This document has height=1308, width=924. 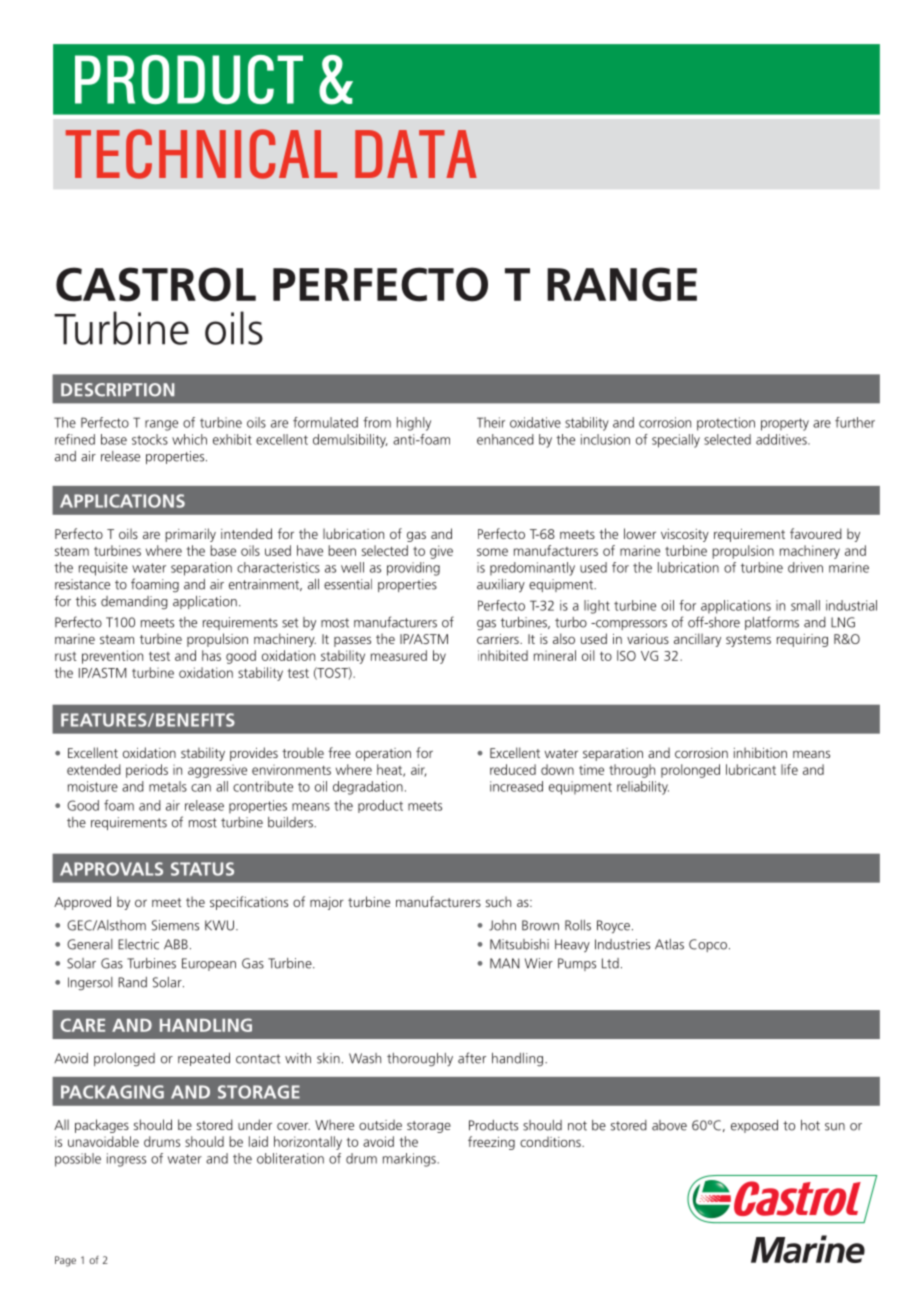 I want to click on demanding, so click(x=134, y=603).
